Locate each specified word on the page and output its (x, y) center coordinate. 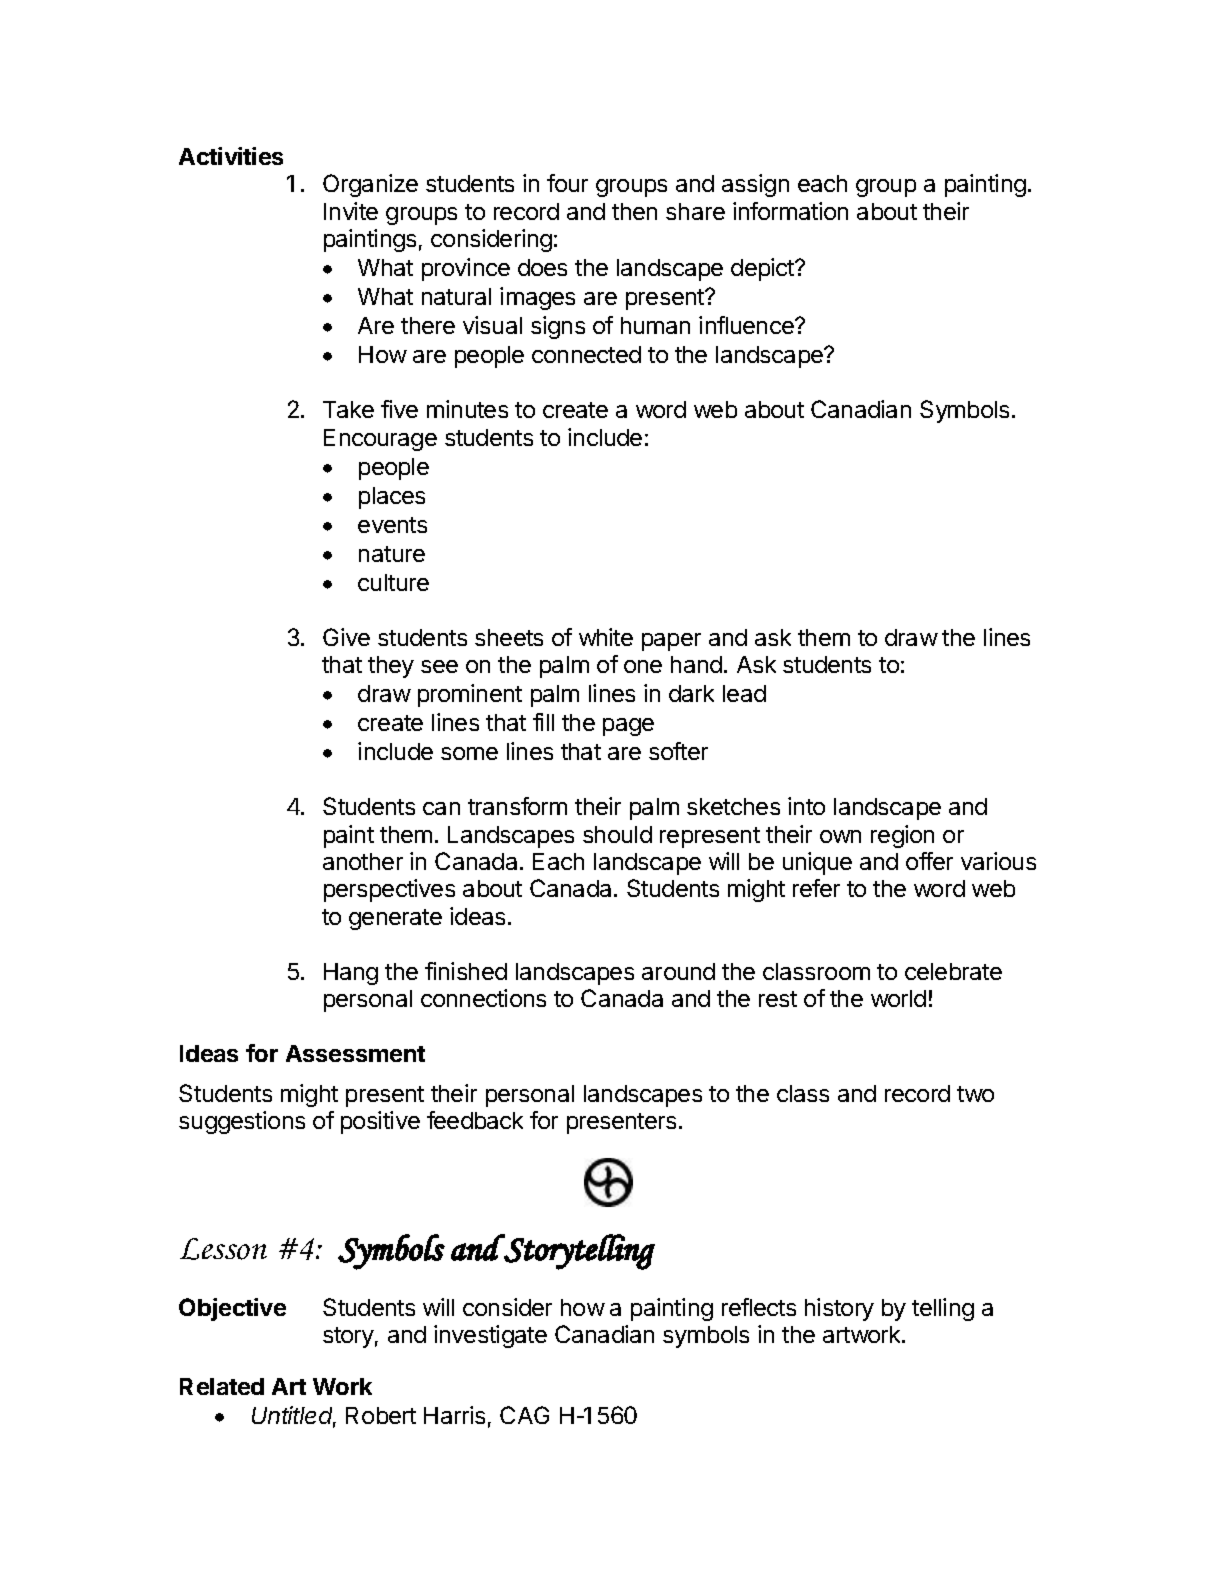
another (363, 861)
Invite (351, 211)
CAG (524, 1415)
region (902, 836)
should (617, 834)
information (790, 211)
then (634, 211)
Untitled (294, 1416)
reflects (759, 1307)
